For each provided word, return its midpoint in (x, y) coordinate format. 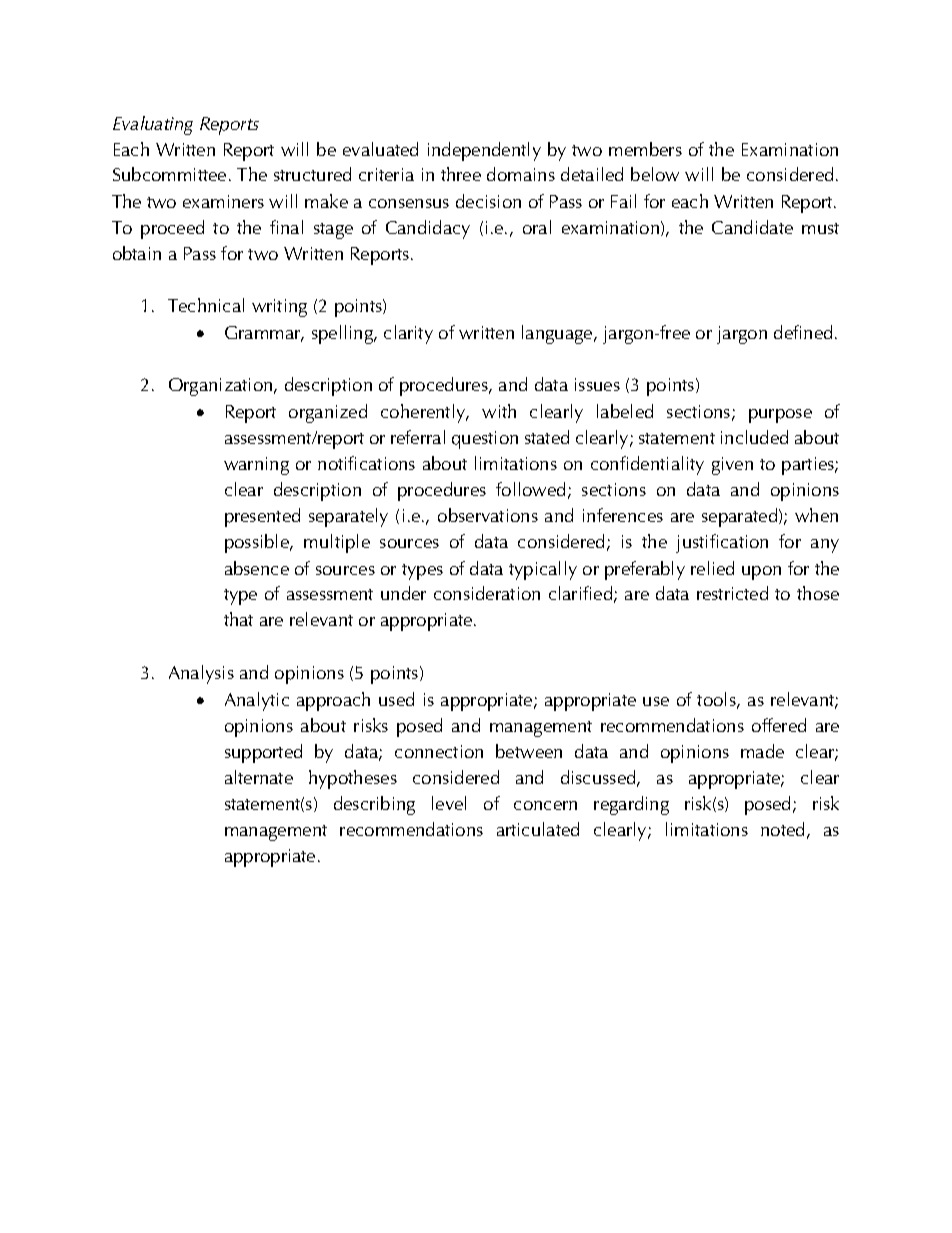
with (499, 411)
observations (488, 515)
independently (484, 151)
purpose (780, 416)
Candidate (752, 227)
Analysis (201, 674)
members (645, 149)
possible (258, 543)
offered (779, 725)
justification (722, 543)
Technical (206, 305)
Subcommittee (169, 174)
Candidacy (428, 229)
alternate (259, 777)
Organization (222, 387)
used (396, 699)
